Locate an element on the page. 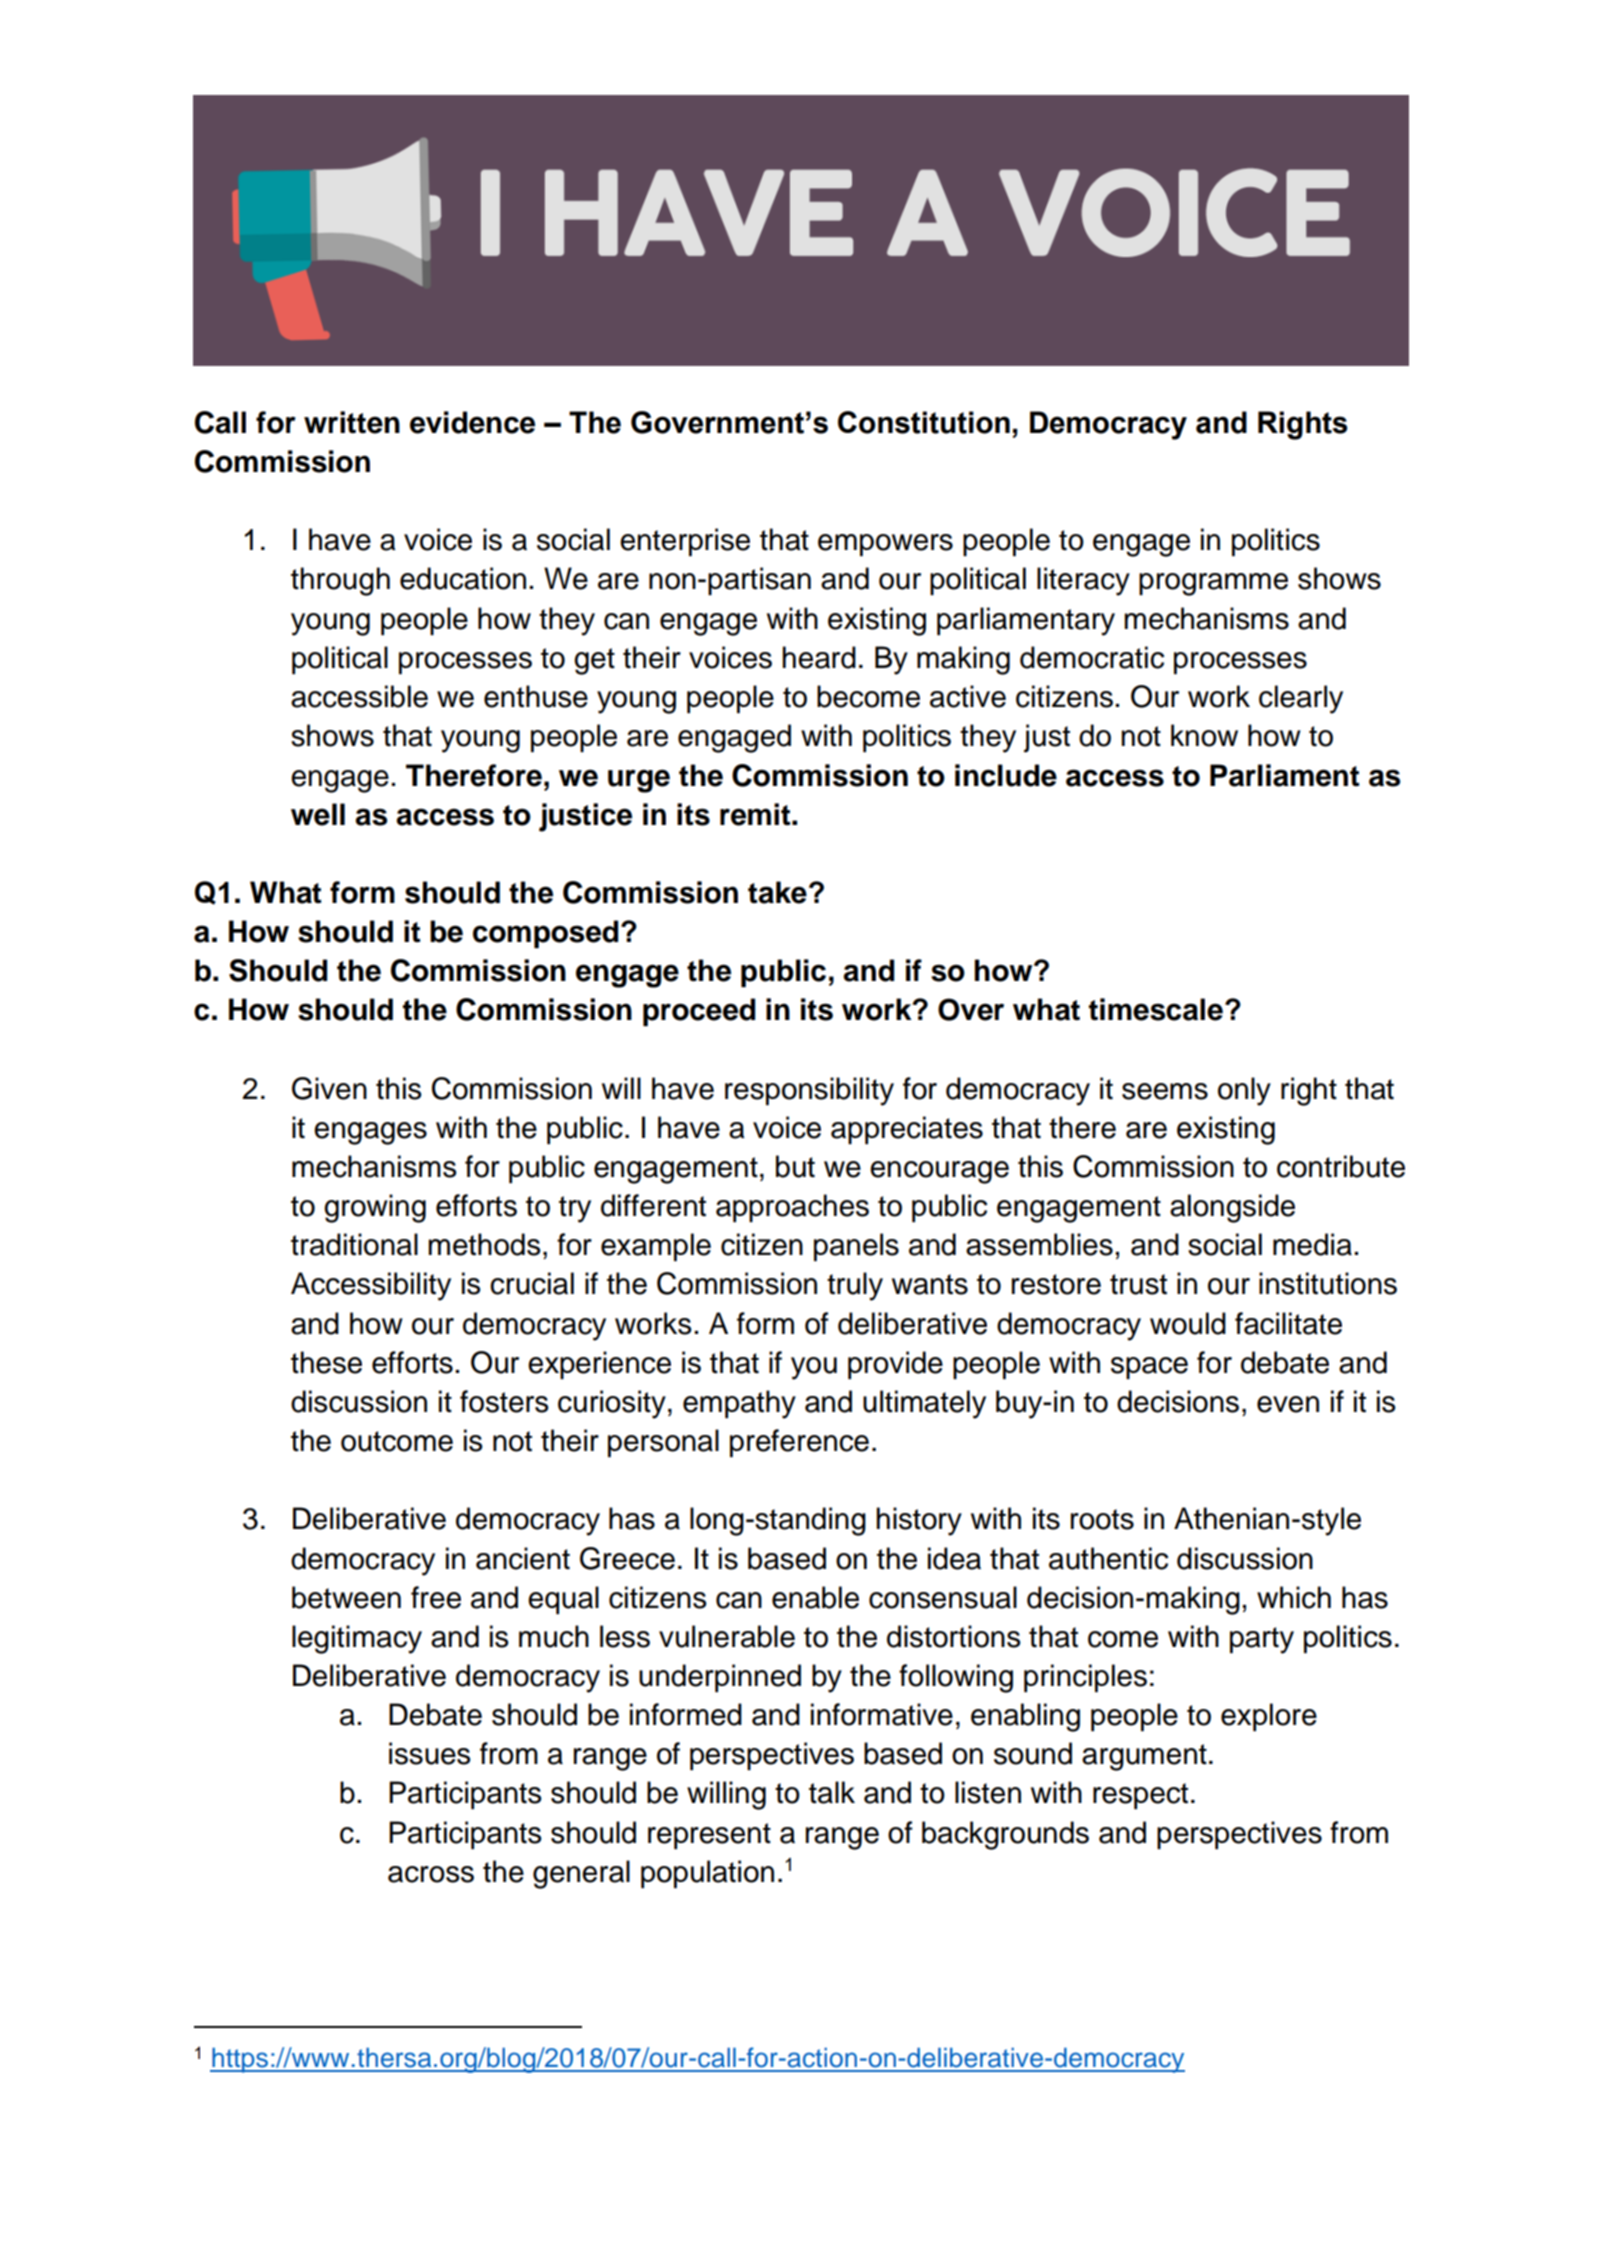  only is located at coordinates (1244, 1091).
